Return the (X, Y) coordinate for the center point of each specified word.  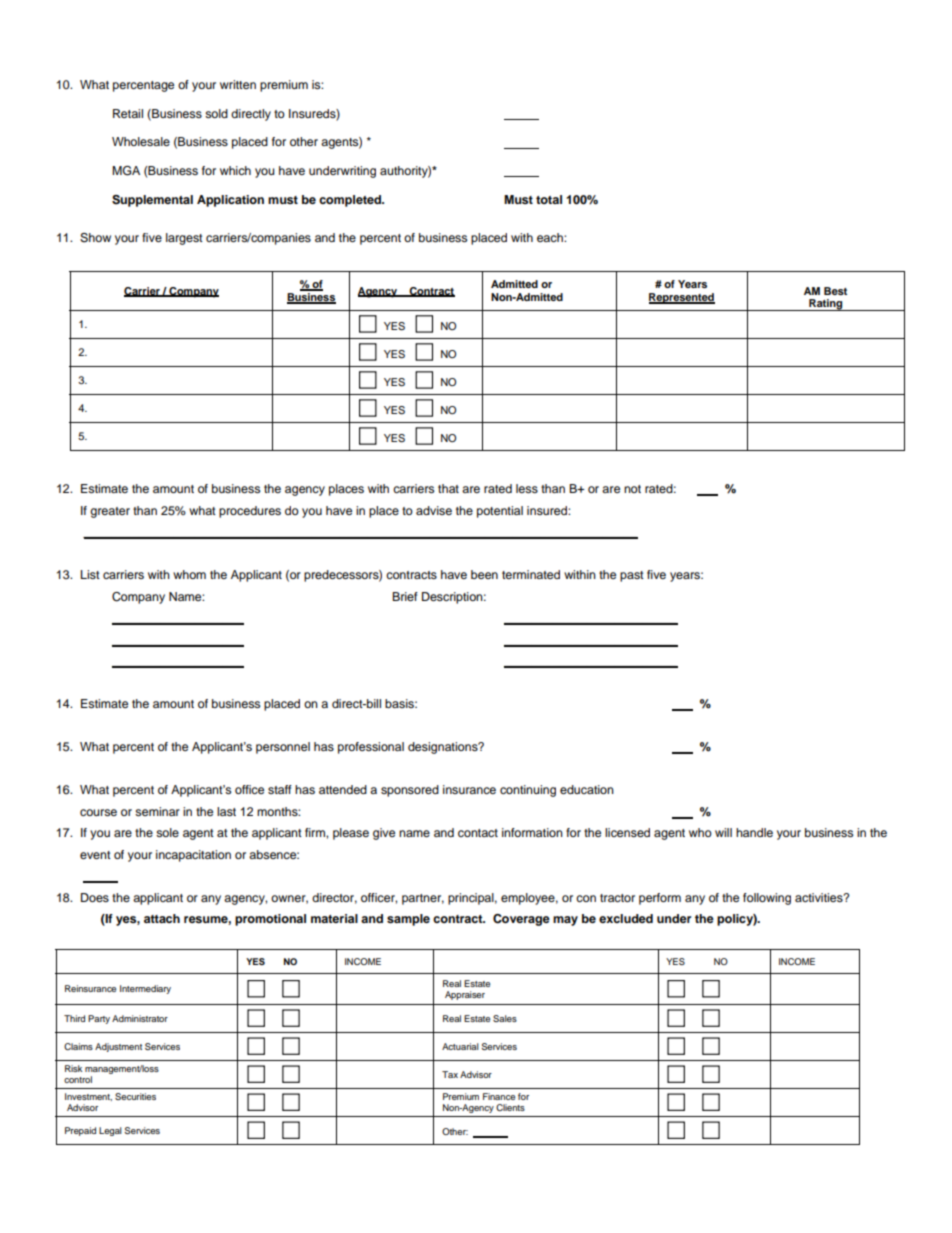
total (549, 199)
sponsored (410, 791)
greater (110, 512)
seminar (157, 811)
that (448, 488)
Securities (135, 1096)
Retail (128, 113)
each (551, 237)
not (632, 489)
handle (754, 832)
